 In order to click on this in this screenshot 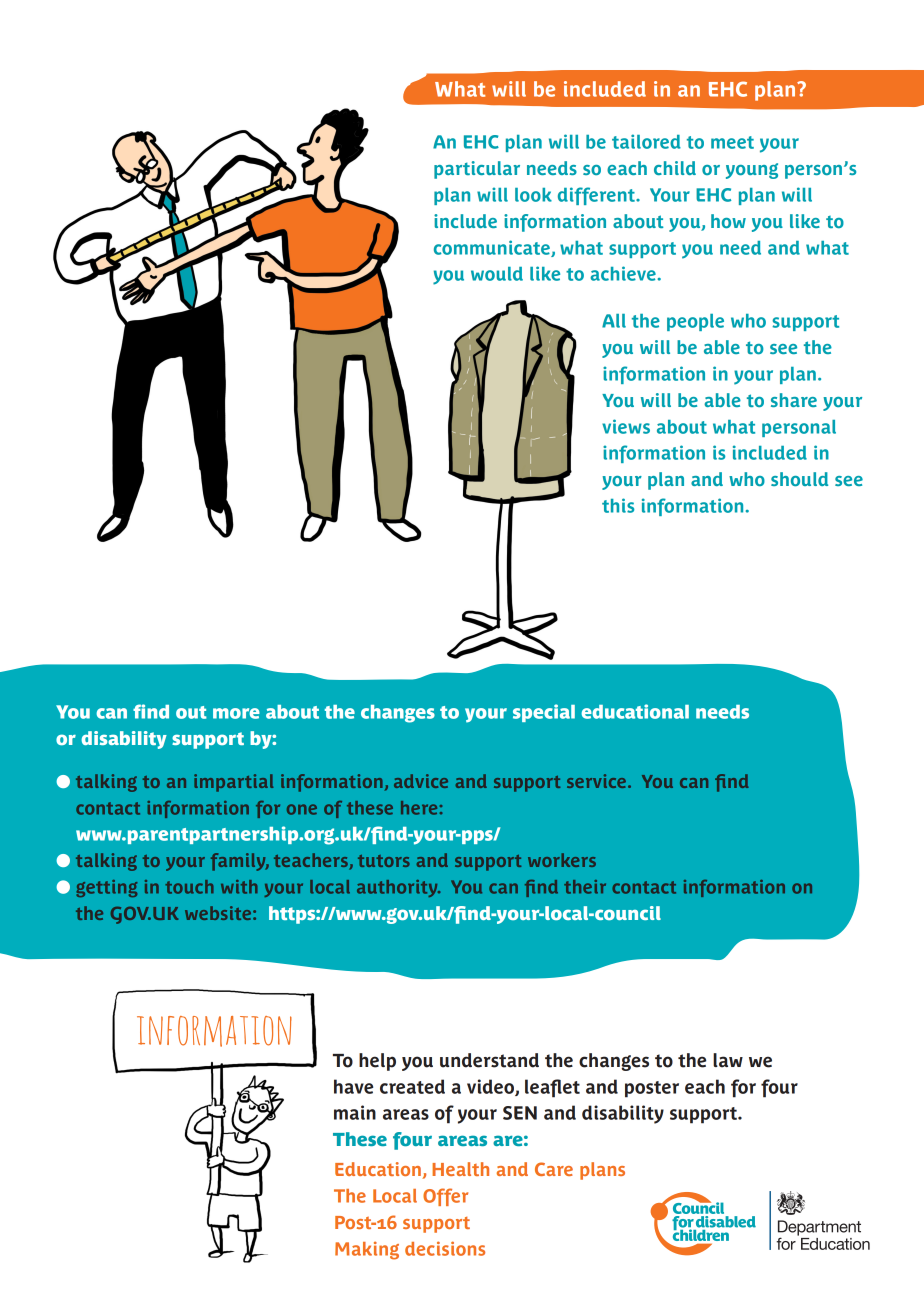, I will do `click(618, 505)`.
